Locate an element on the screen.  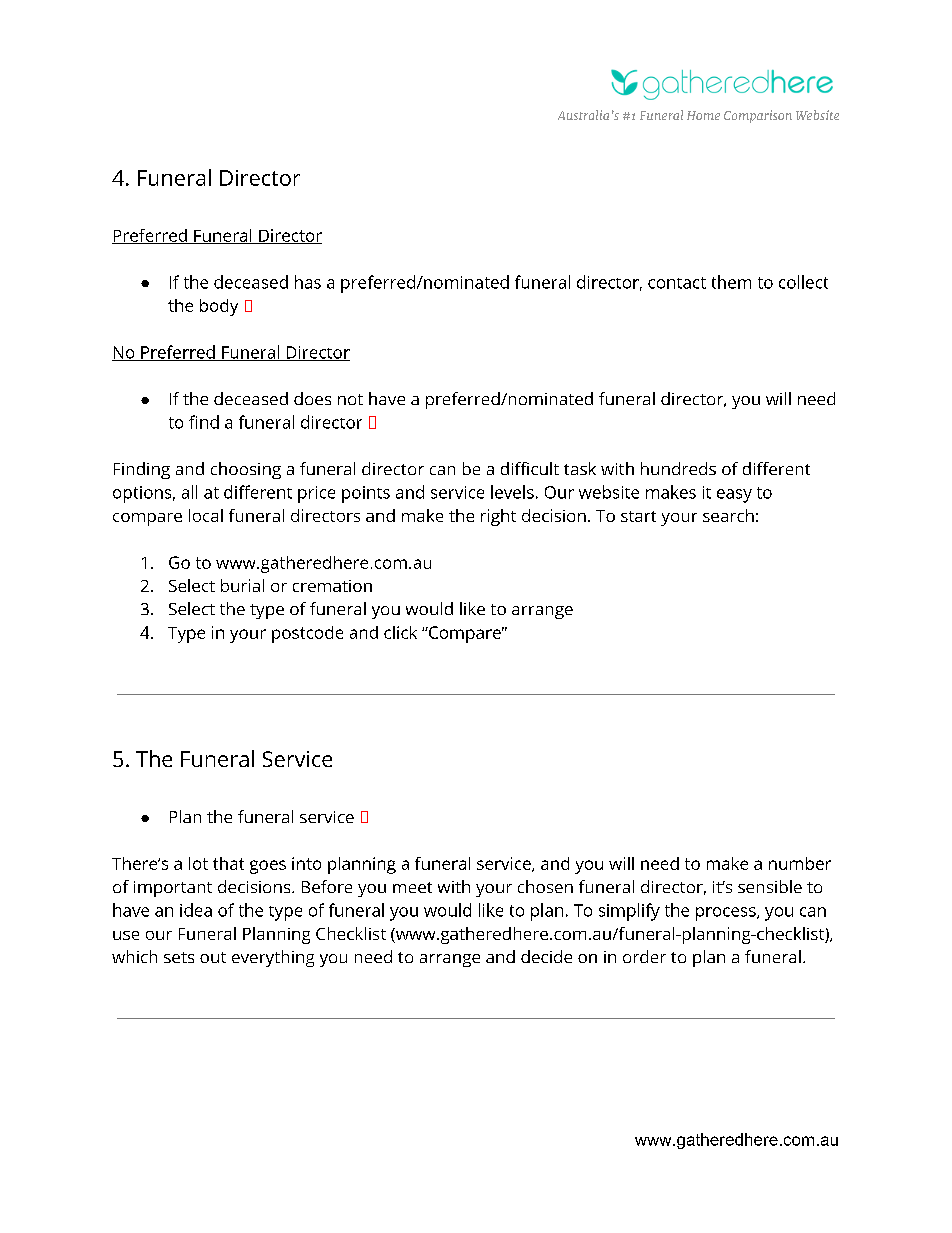
process is located at coordinates (727, 914).
